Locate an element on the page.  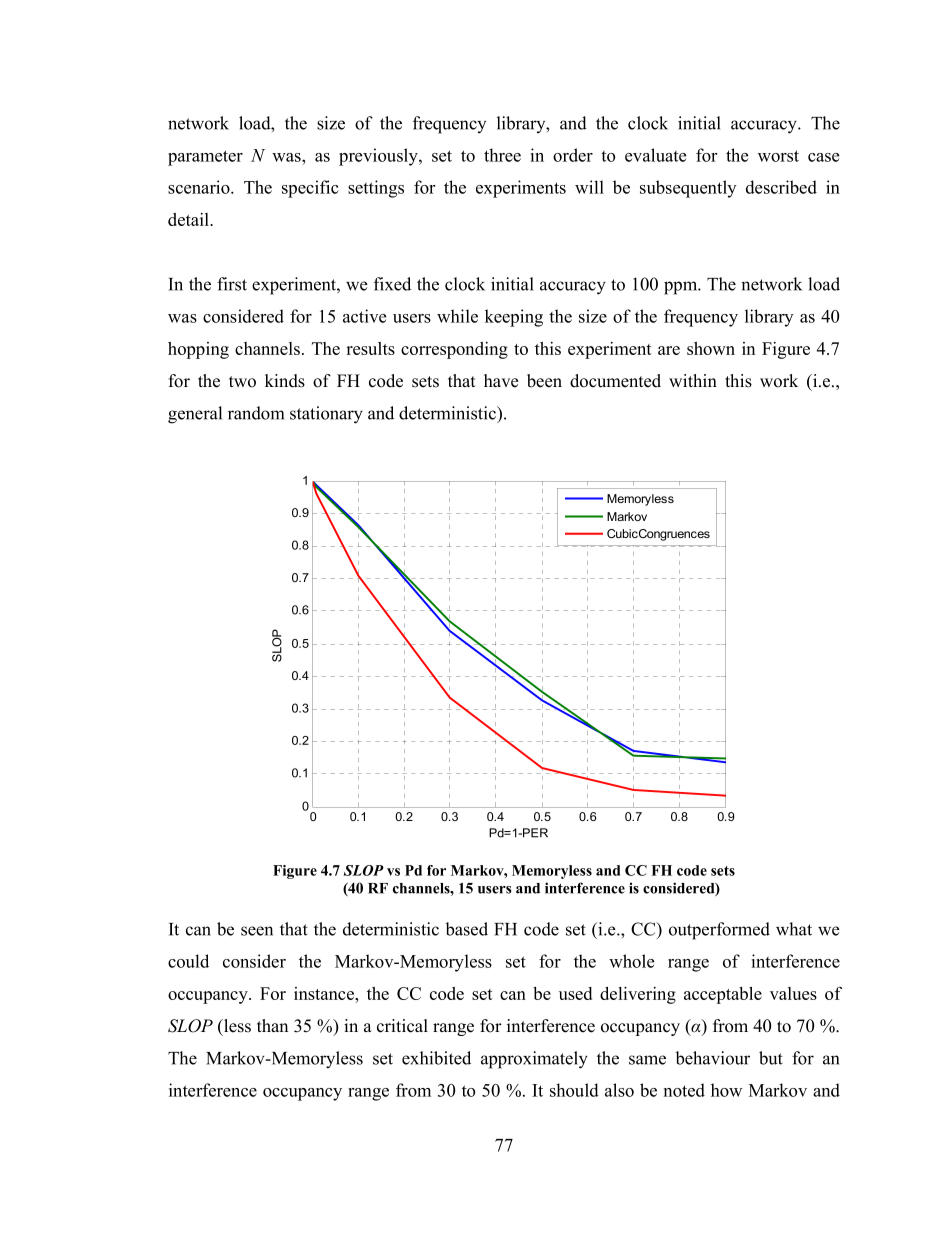
based is located at coordinates (467, 929).
